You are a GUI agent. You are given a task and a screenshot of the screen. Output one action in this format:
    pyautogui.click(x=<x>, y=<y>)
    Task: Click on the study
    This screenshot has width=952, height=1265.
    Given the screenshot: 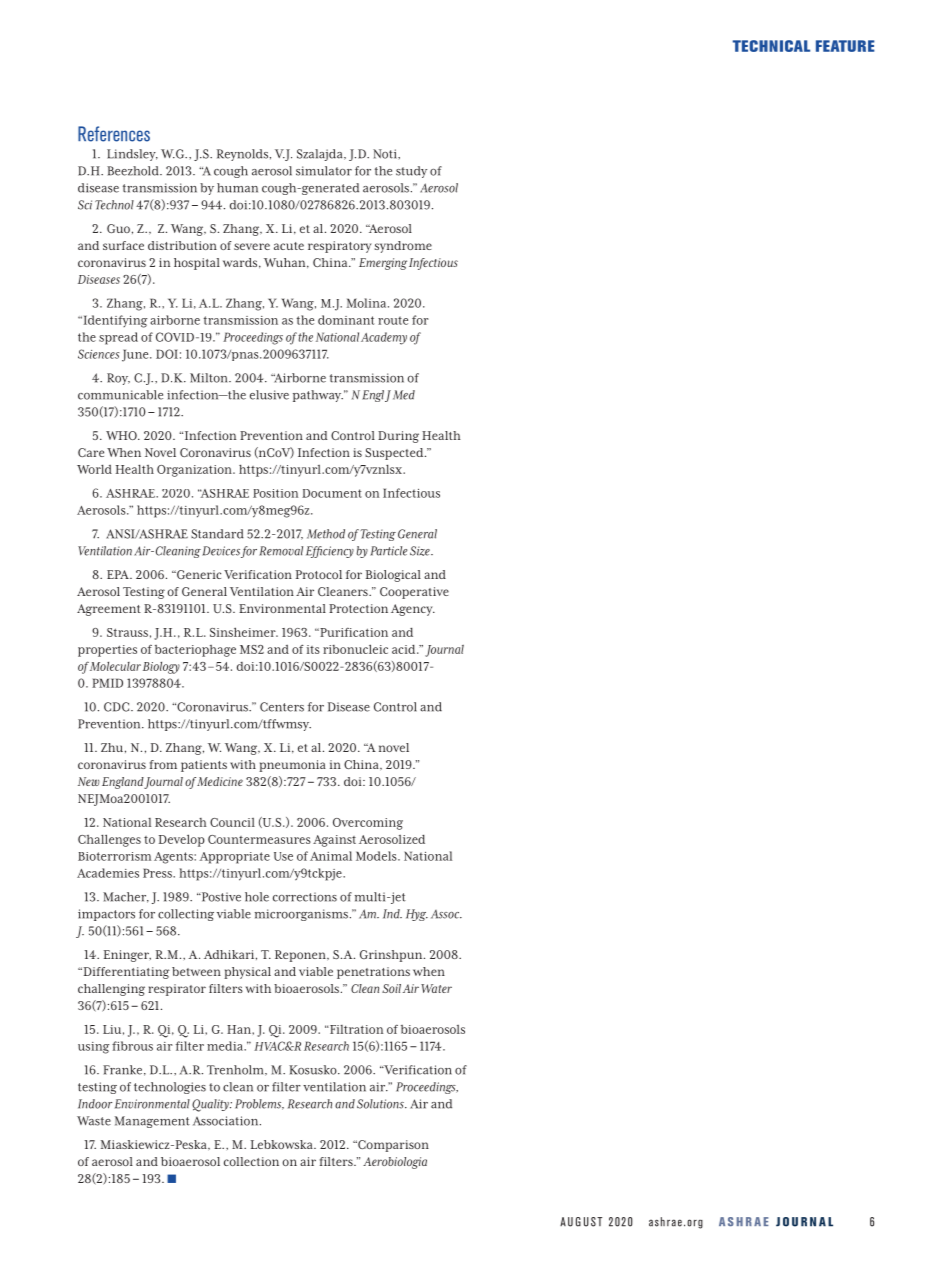 What is the action you would take?
    pyautogui.click(x=411, y=172)
